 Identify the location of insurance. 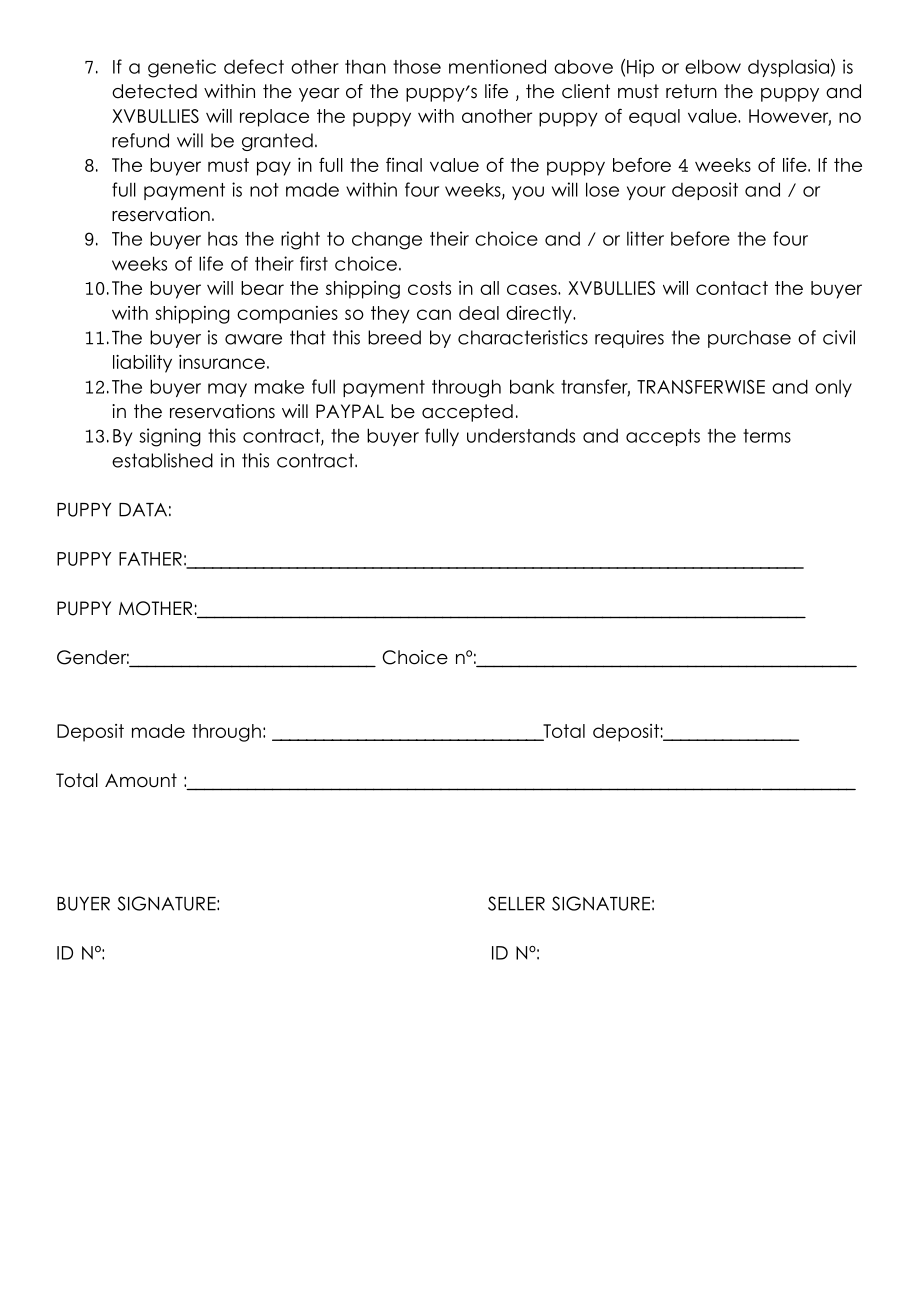
(222, 362).
